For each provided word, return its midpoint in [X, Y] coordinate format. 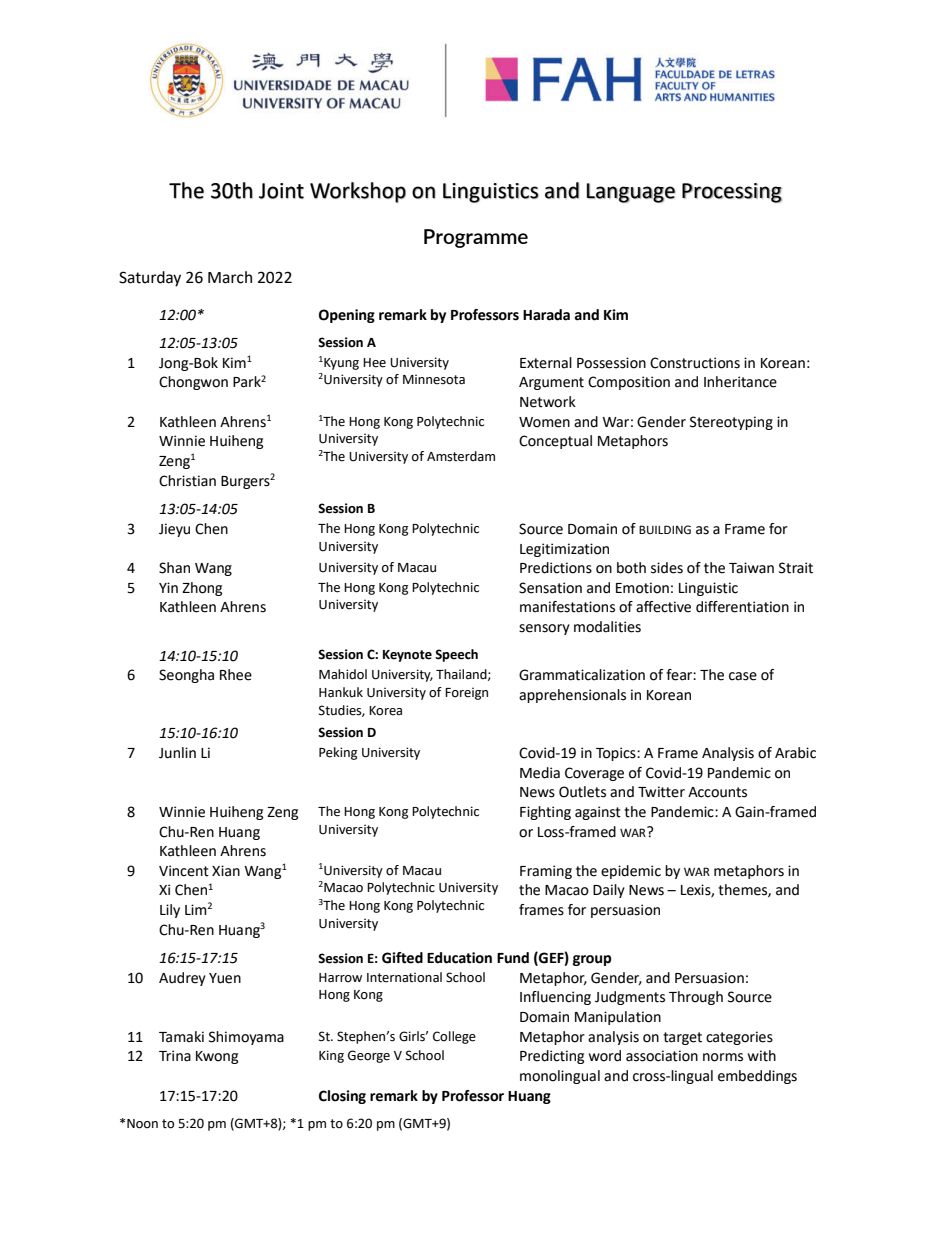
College [454, 1037]
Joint [281, 191]
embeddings [757, 1077]
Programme [476, 238]
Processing [732, 193]
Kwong [217, 1057]
